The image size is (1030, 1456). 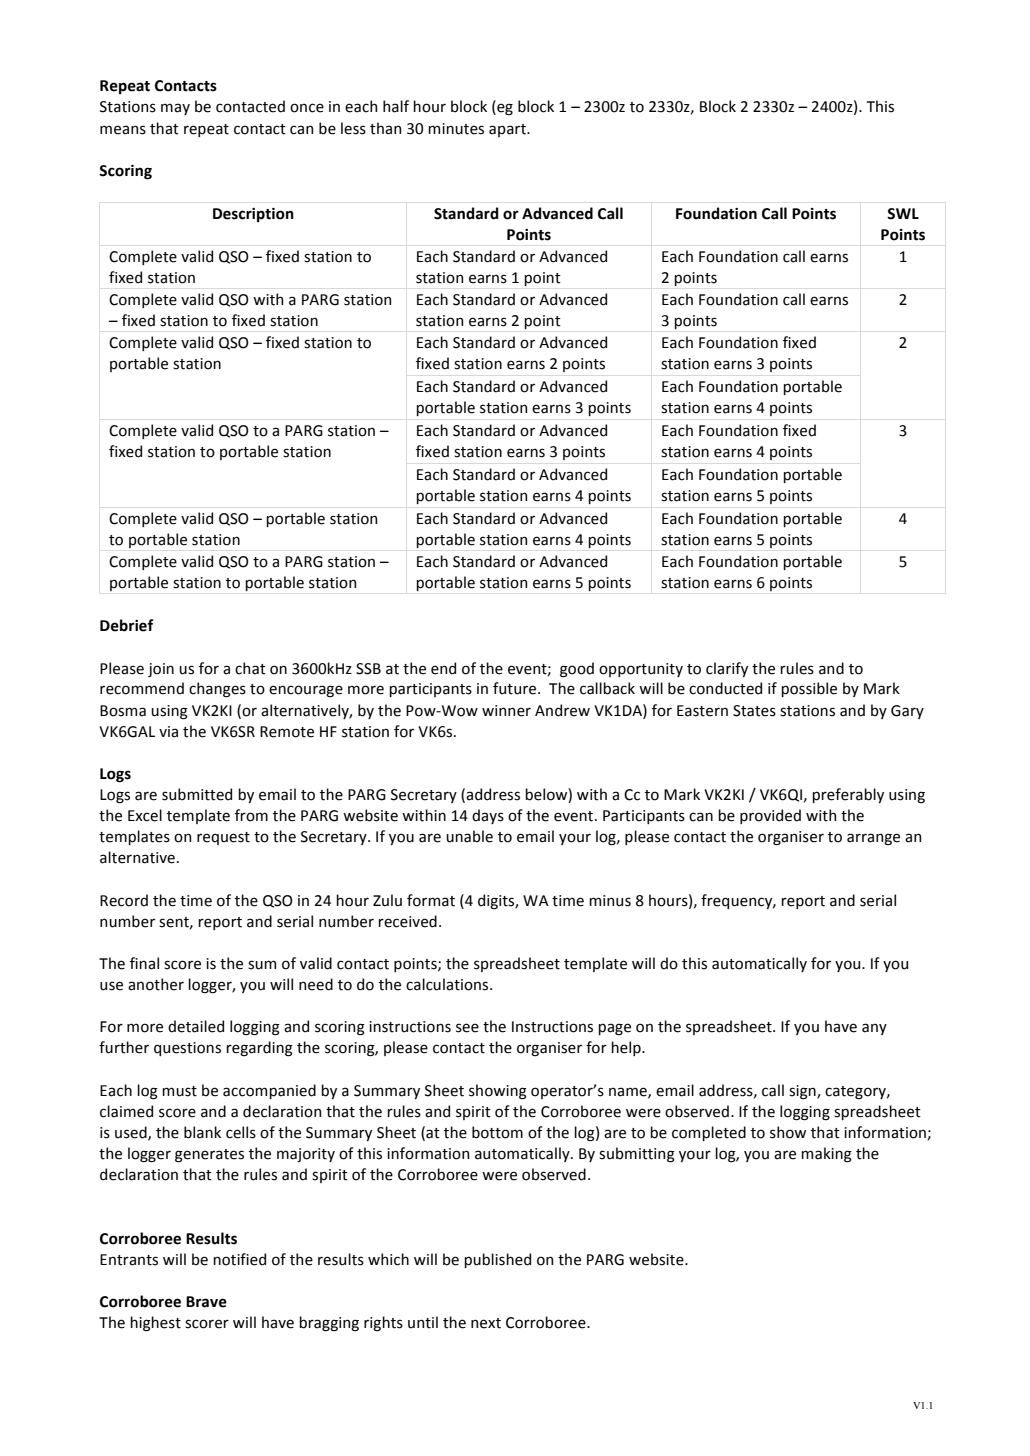 What do you see at coordinates (175, 109) in the page?
I see `may` at bounding box center [175, 109].
